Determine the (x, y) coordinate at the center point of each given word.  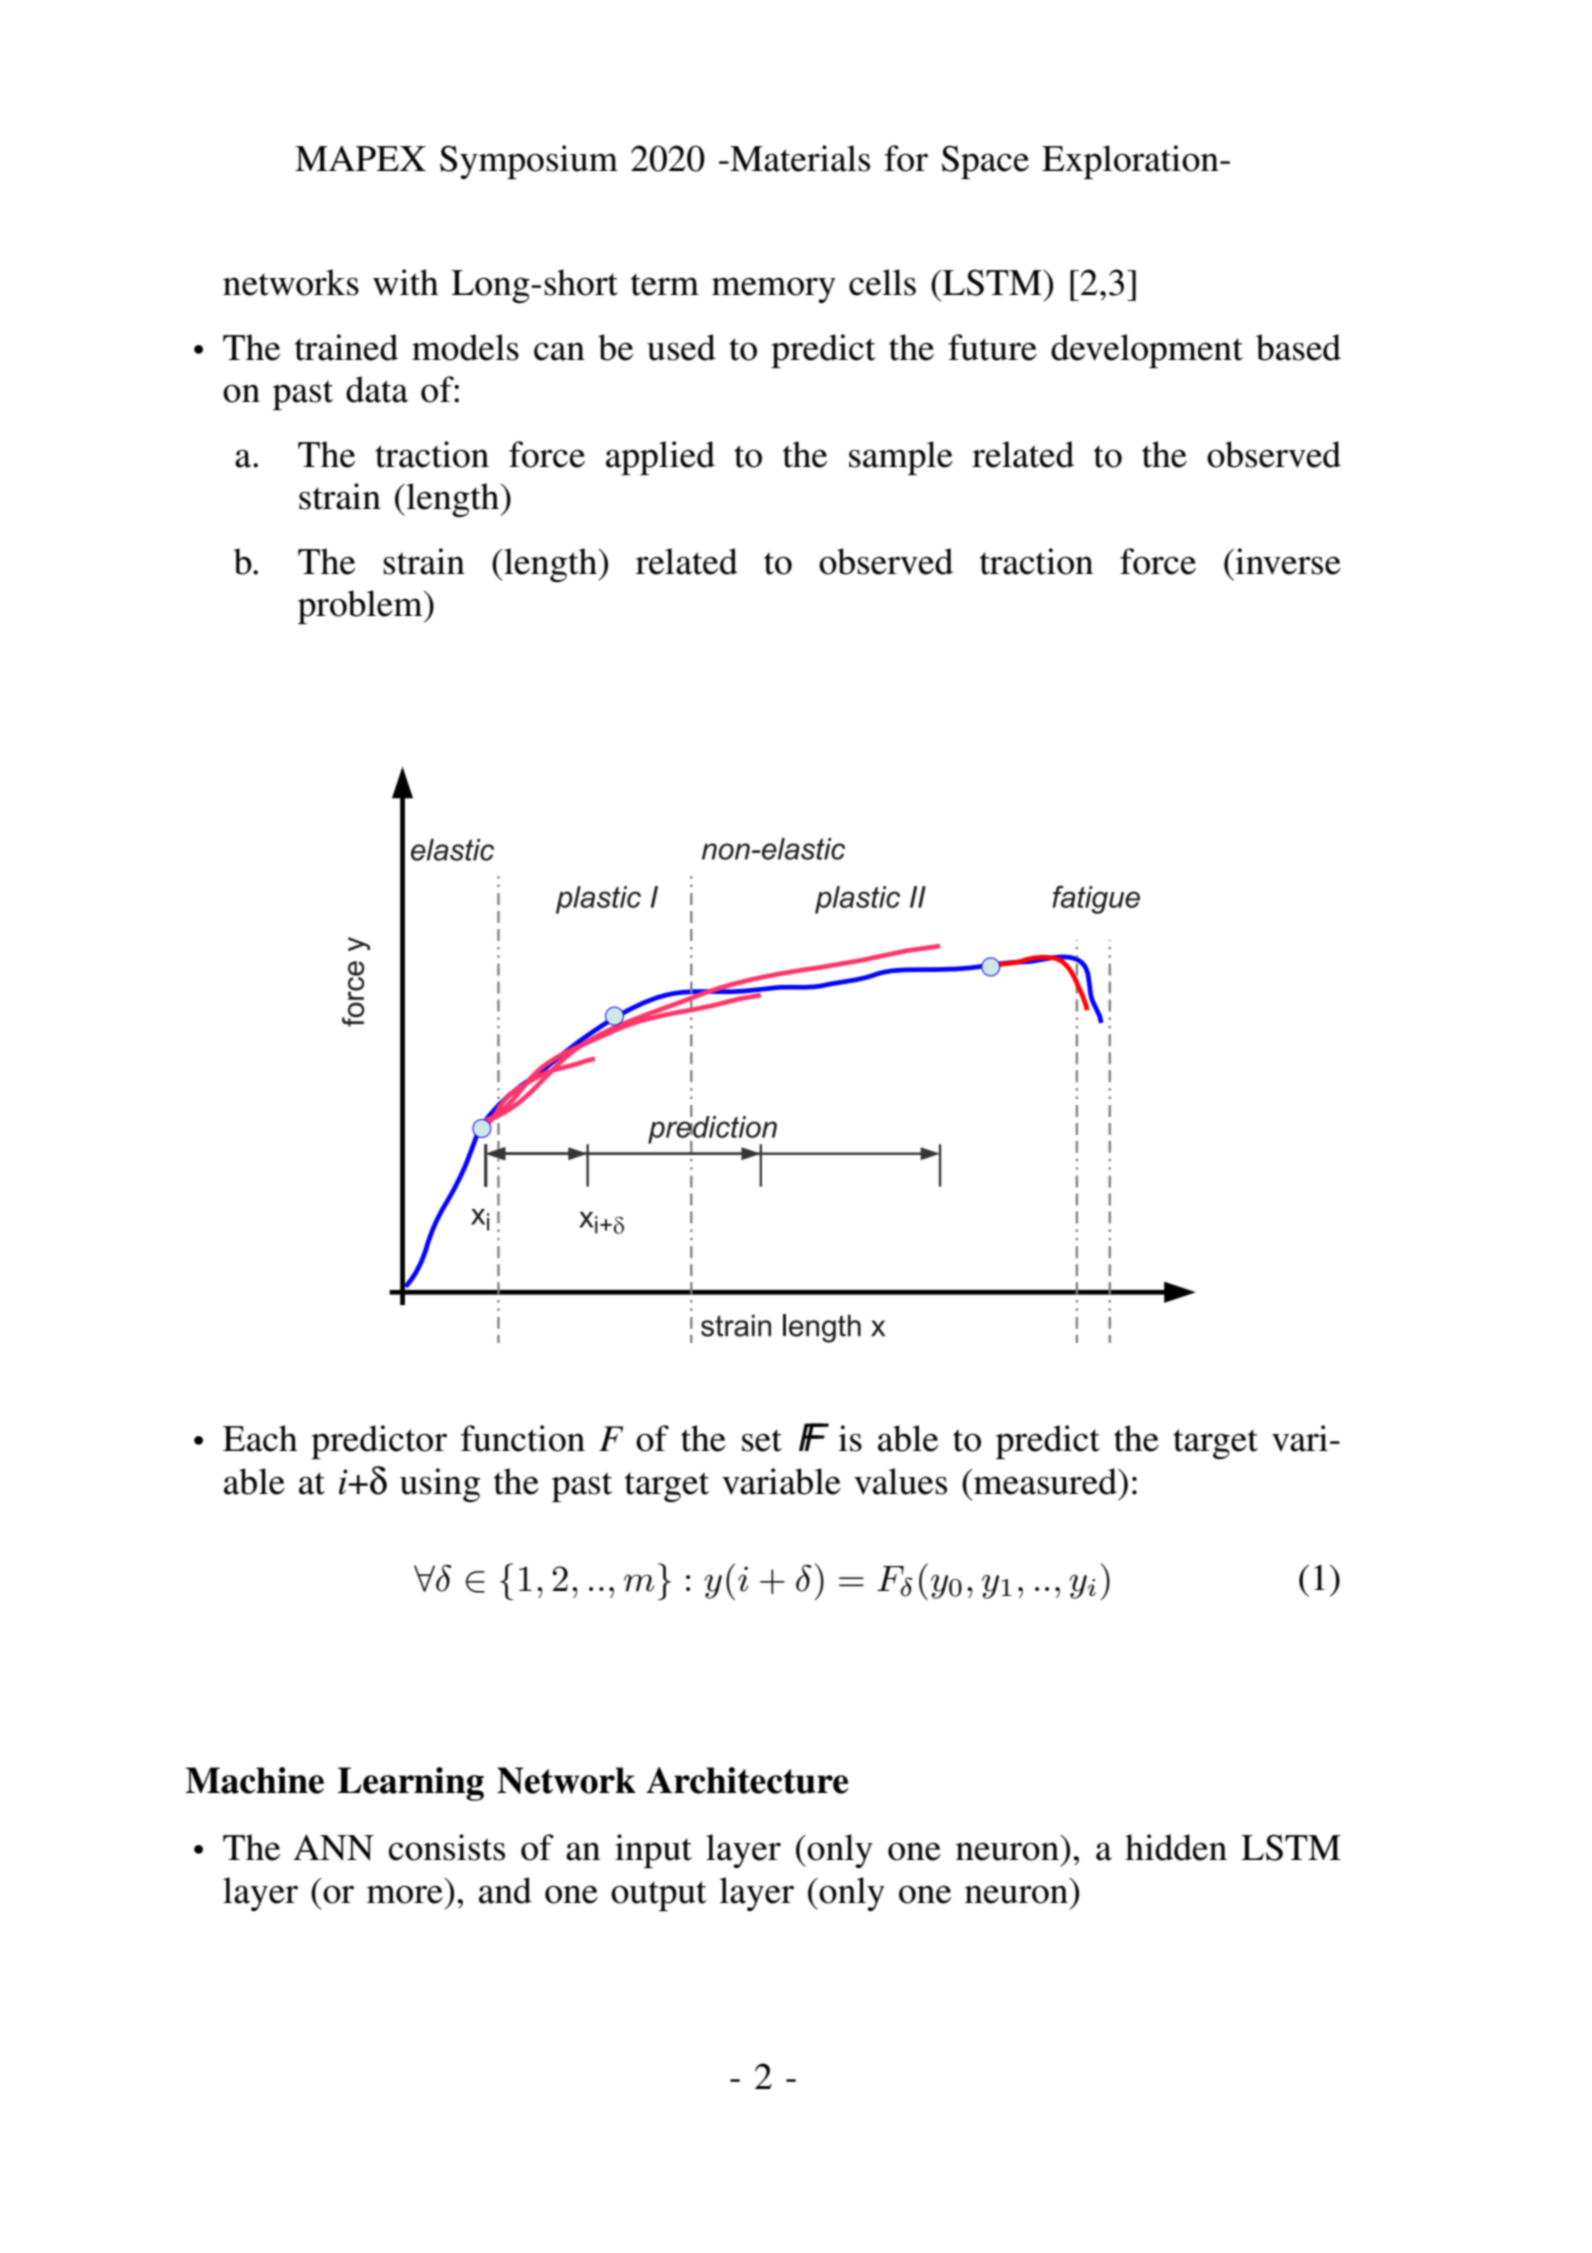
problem (361, 607)
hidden (1176, 1847)
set (762, 1440)
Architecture (747, 1780)
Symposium (529, 162)
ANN (333, 1848)
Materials (799, 158)
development (1147, 351)
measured (1045, 1481)
